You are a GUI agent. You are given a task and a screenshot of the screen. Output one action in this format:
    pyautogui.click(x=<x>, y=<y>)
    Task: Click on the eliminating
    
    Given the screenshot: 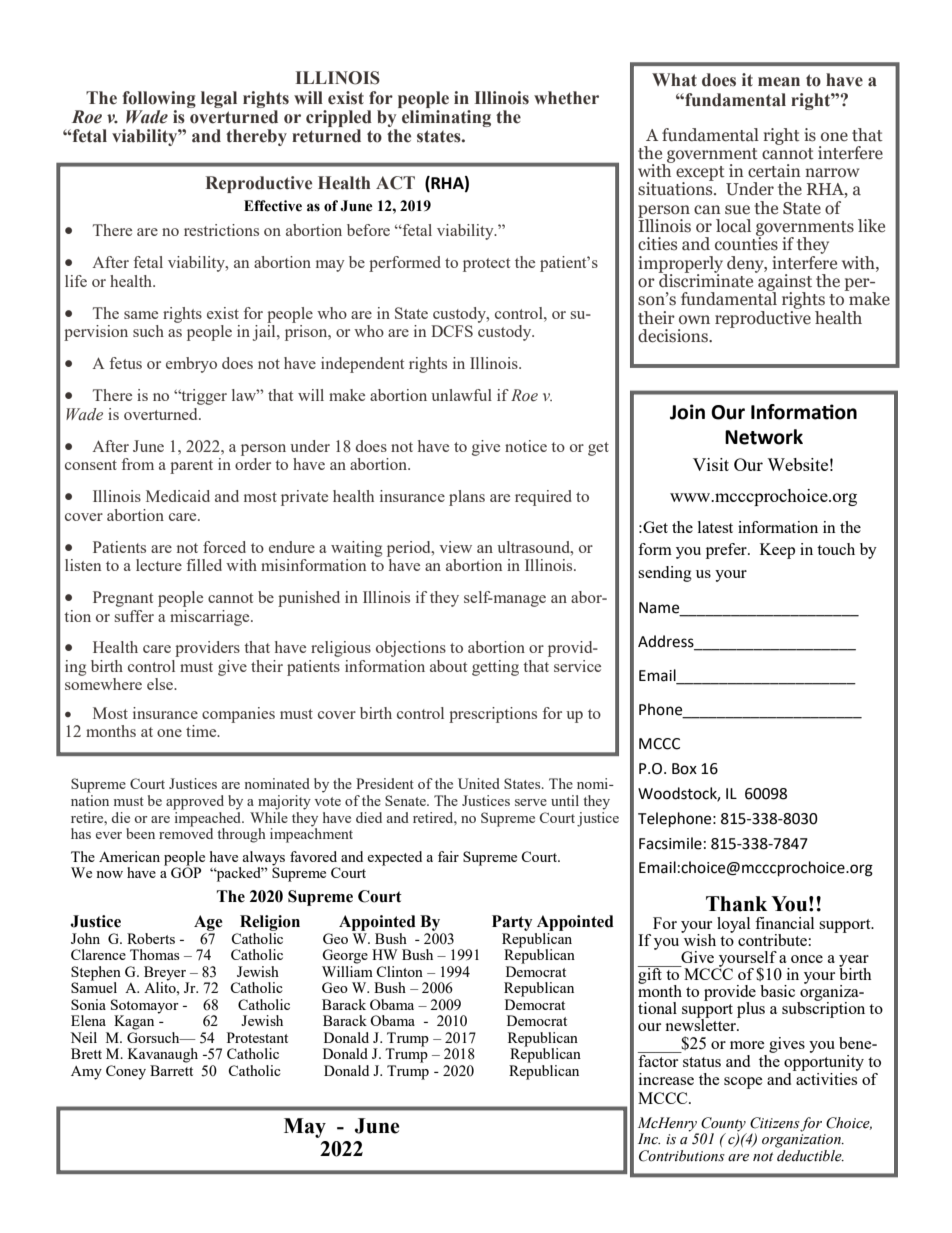 What is the action you would take?
    pyautogui.click(x=446, y=118)
